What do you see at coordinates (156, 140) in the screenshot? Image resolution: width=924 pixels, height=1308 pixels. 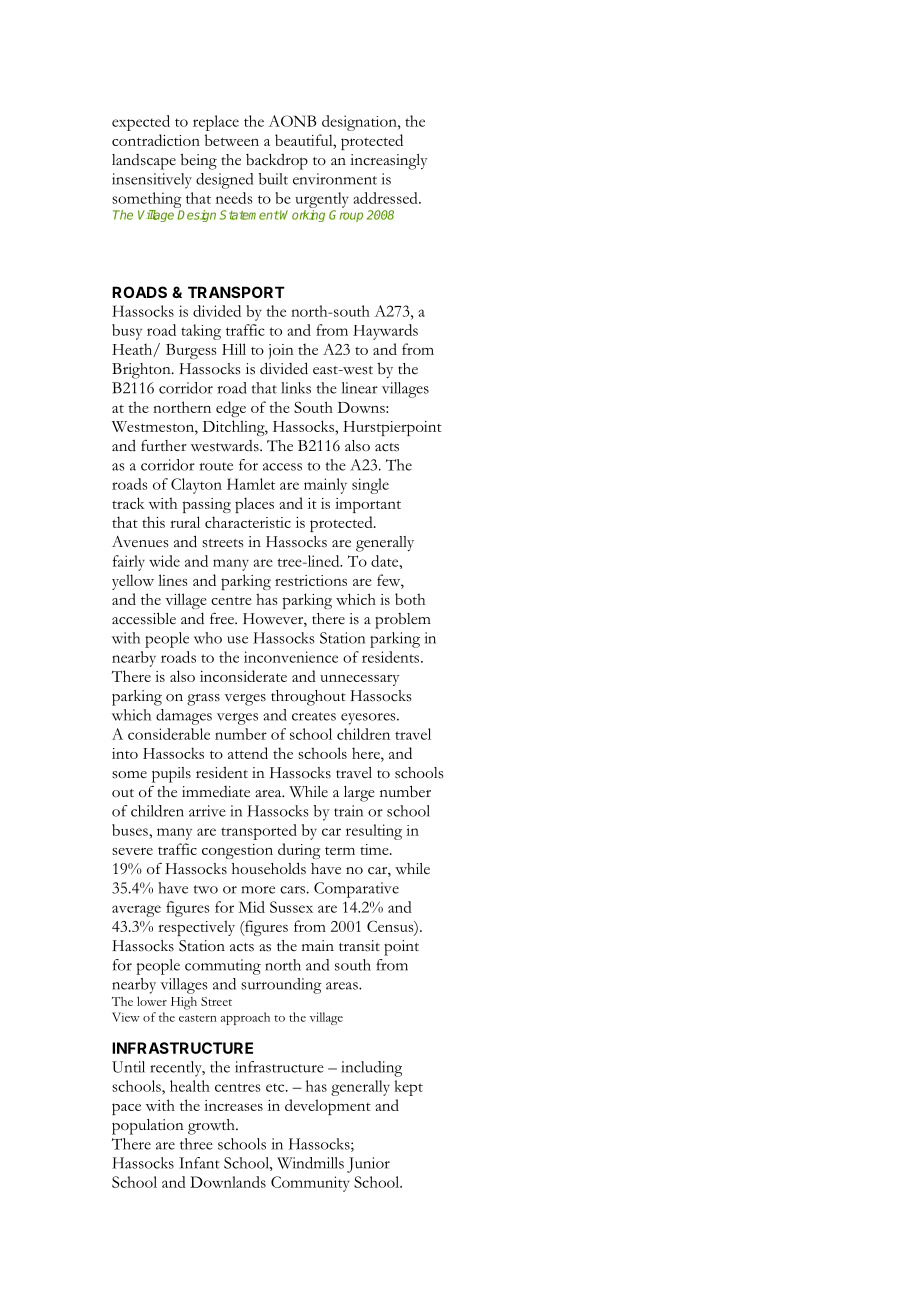 I see `contradiction` at bounding box center [156, 140].
